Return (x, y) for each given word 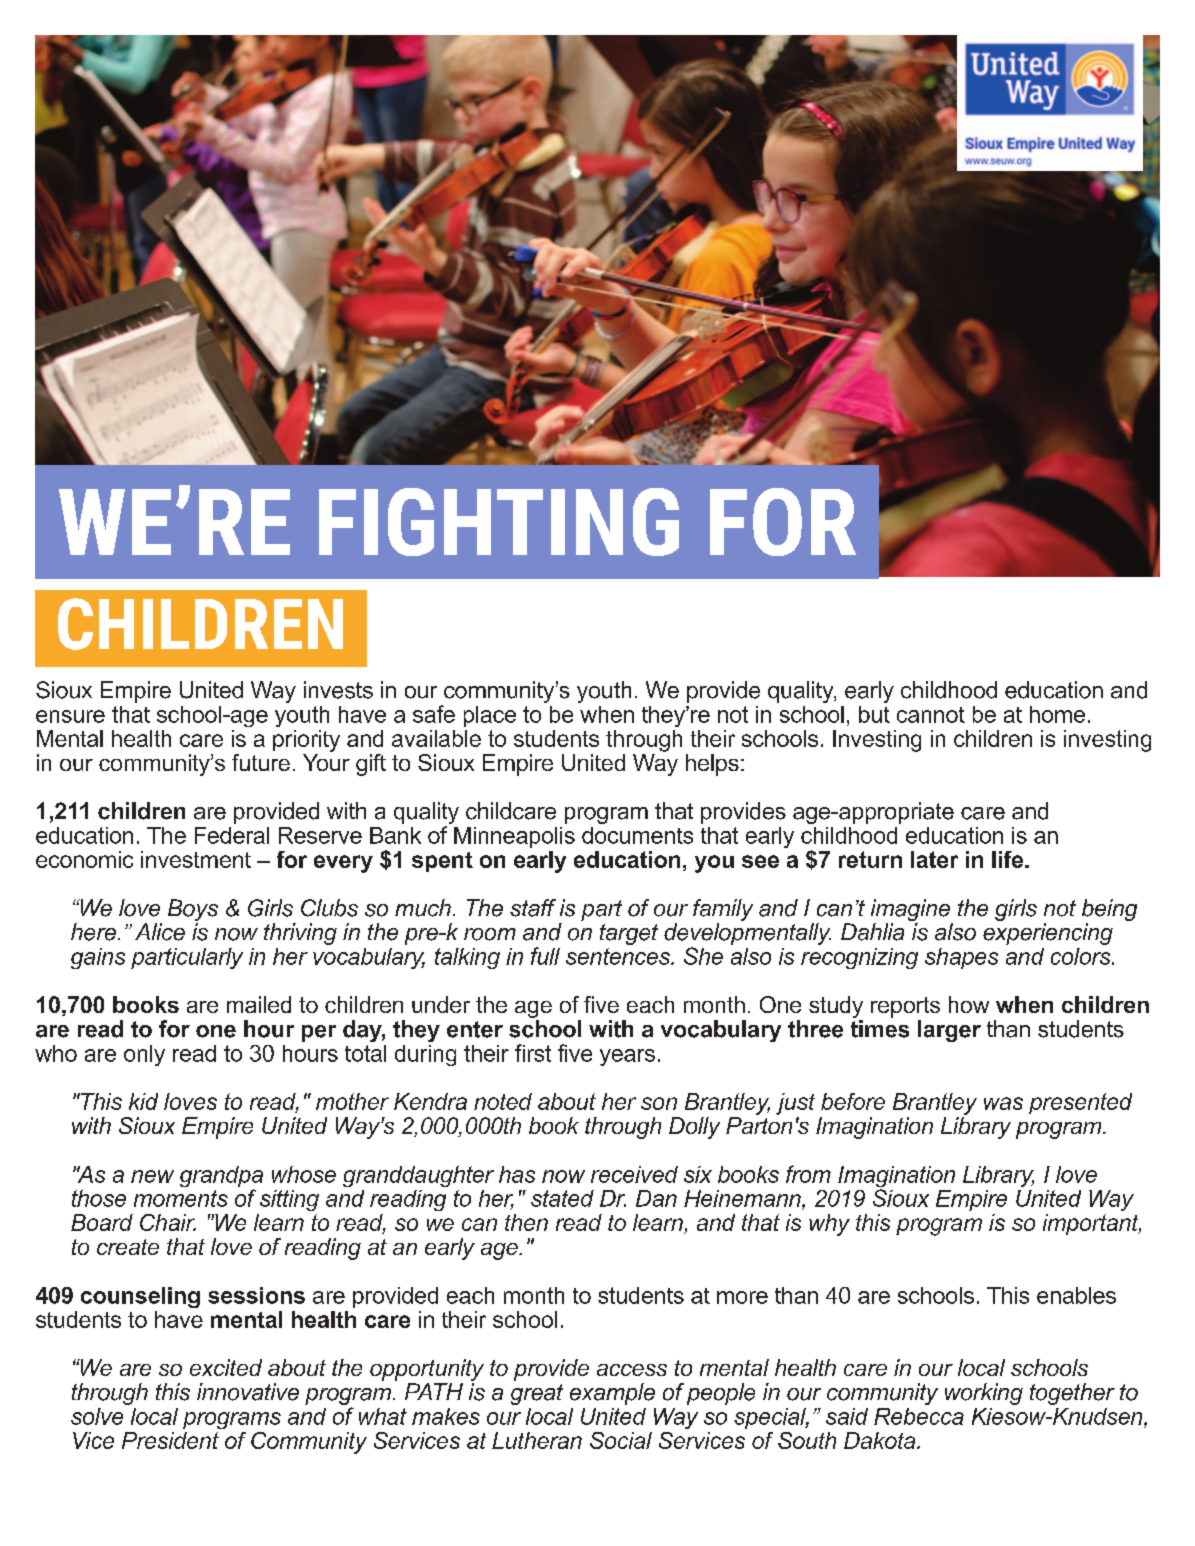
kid (143, 1101)
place (490, 716)
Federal (232, 835)
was (1003, 1103)
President (170, 1440)
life (1009, 859)
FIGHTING (499, 522)
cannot (931, 715)
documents (637, 835)
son (659, 1103)
